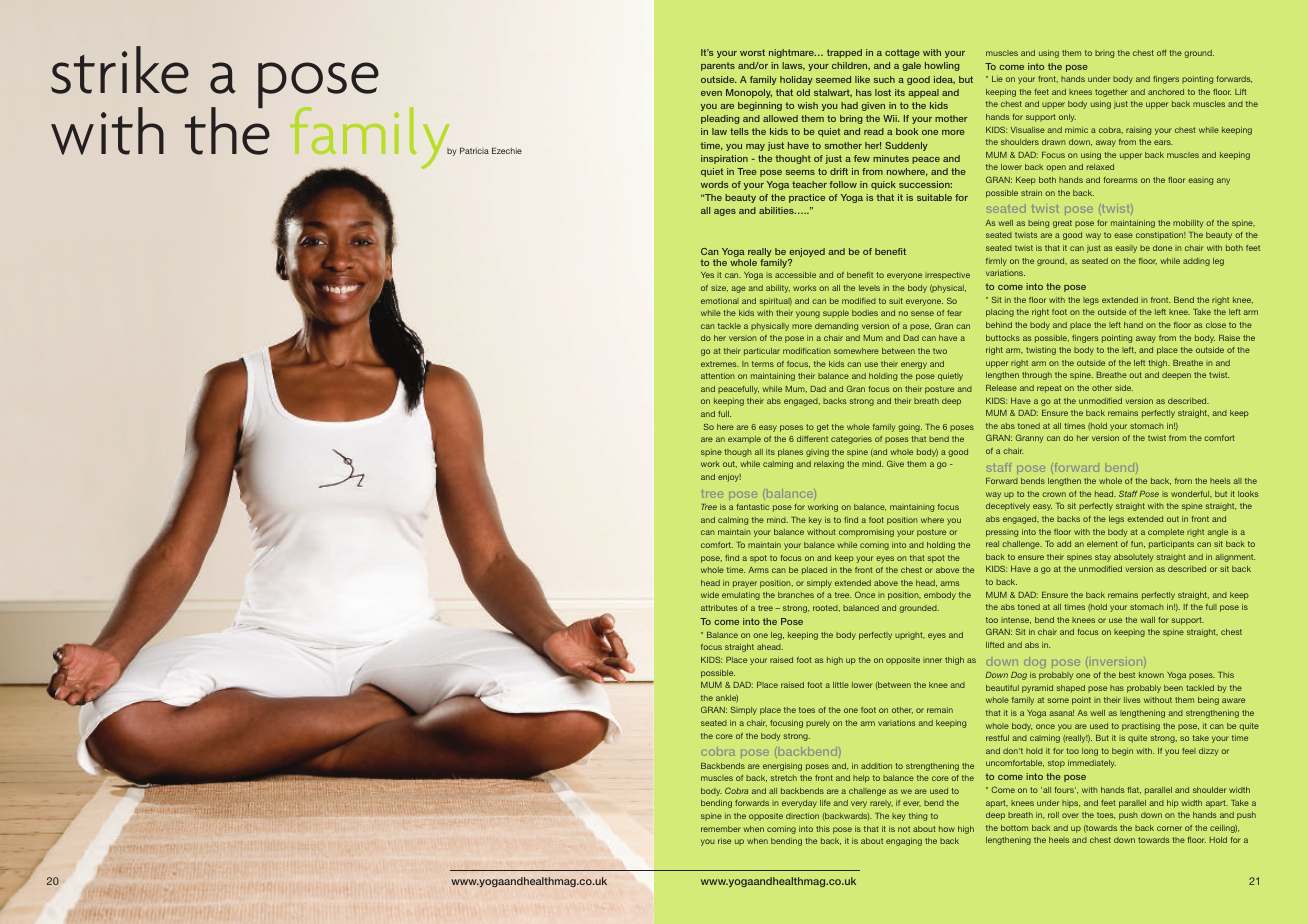  Describe the element at coordinates (724, 841) in the screenshot. I see `rise` at that location.
